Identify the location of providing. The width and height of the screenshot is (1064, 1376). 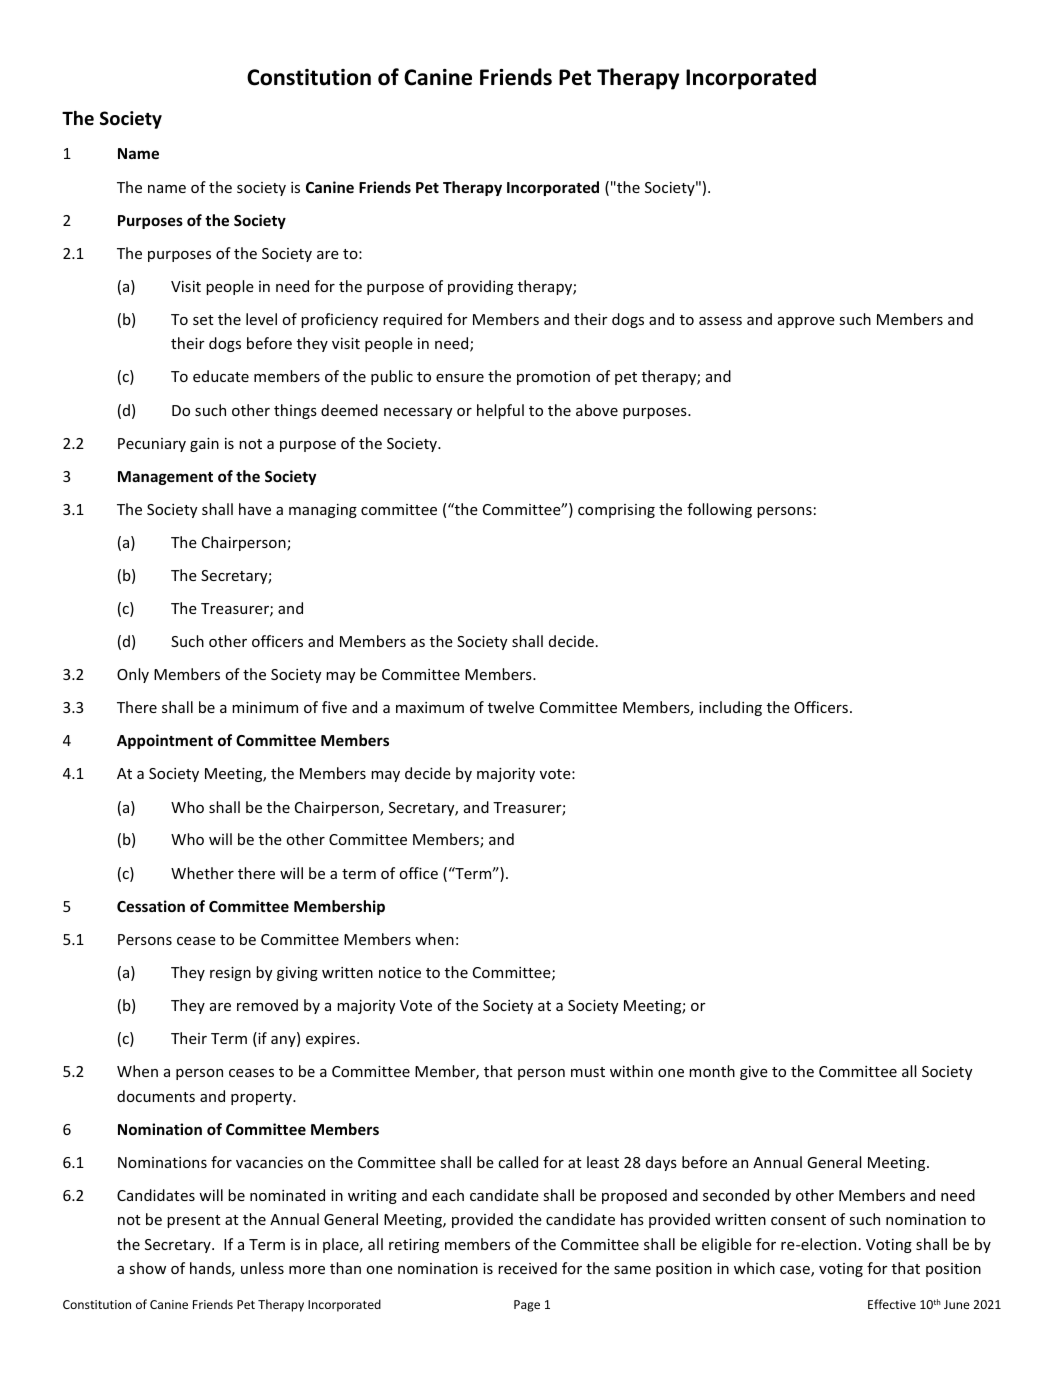
(480, 287).
